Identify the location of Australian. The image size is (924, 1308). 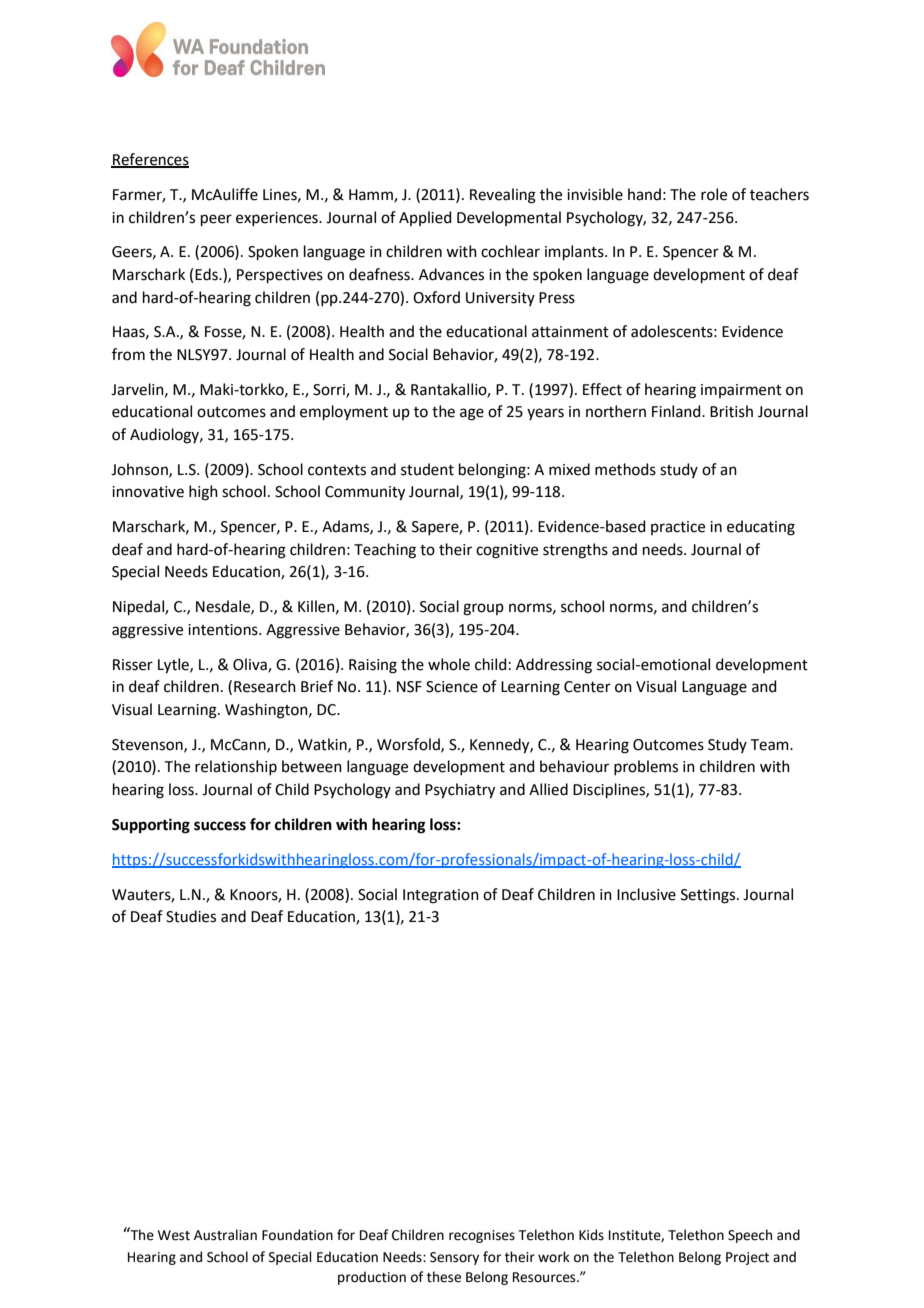
(225, 1235).
